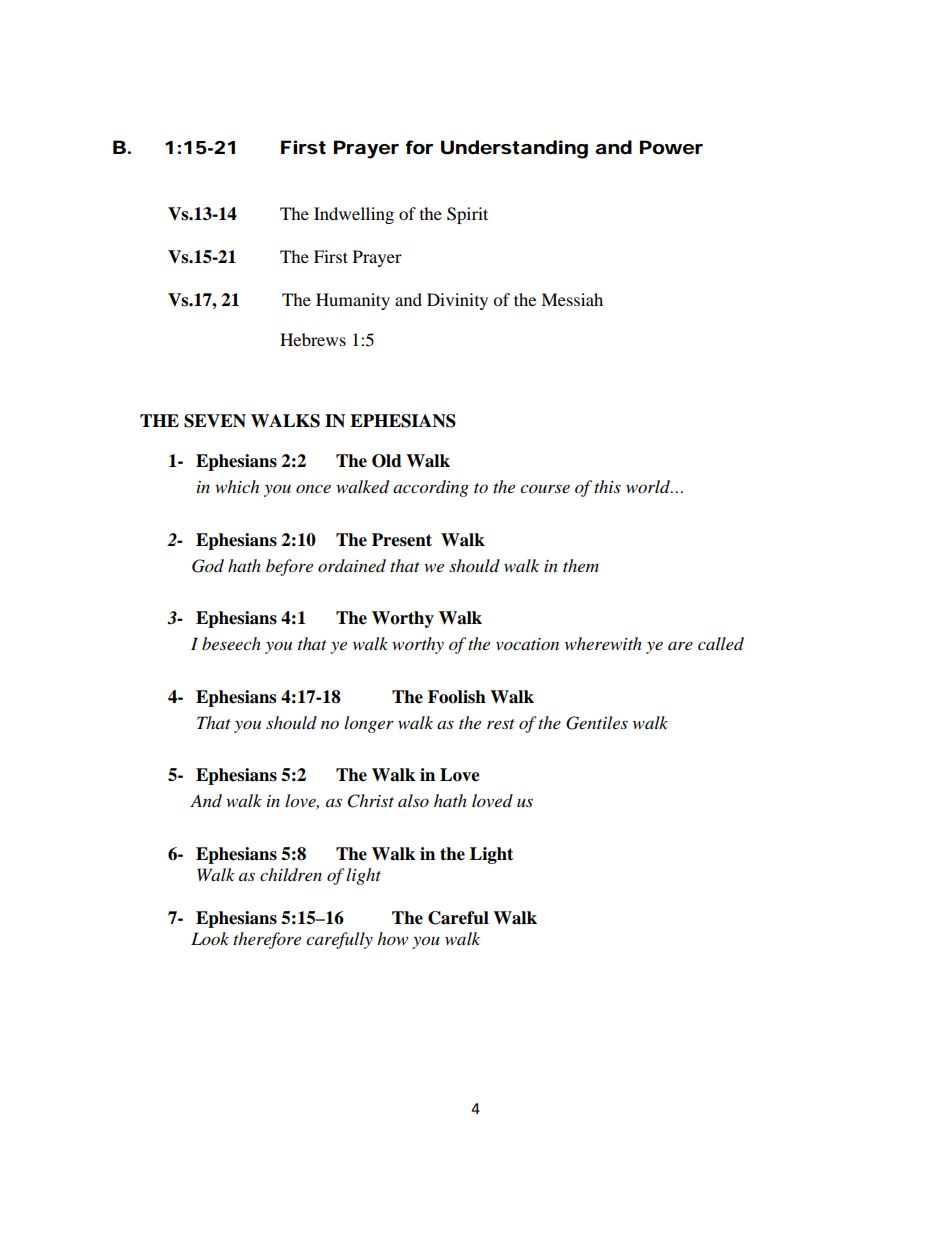 Image resolution: width=952 pixels, height=1233 pixels. Describe the element at coordinates (649, 487) in the document. I see `world` at that location.
